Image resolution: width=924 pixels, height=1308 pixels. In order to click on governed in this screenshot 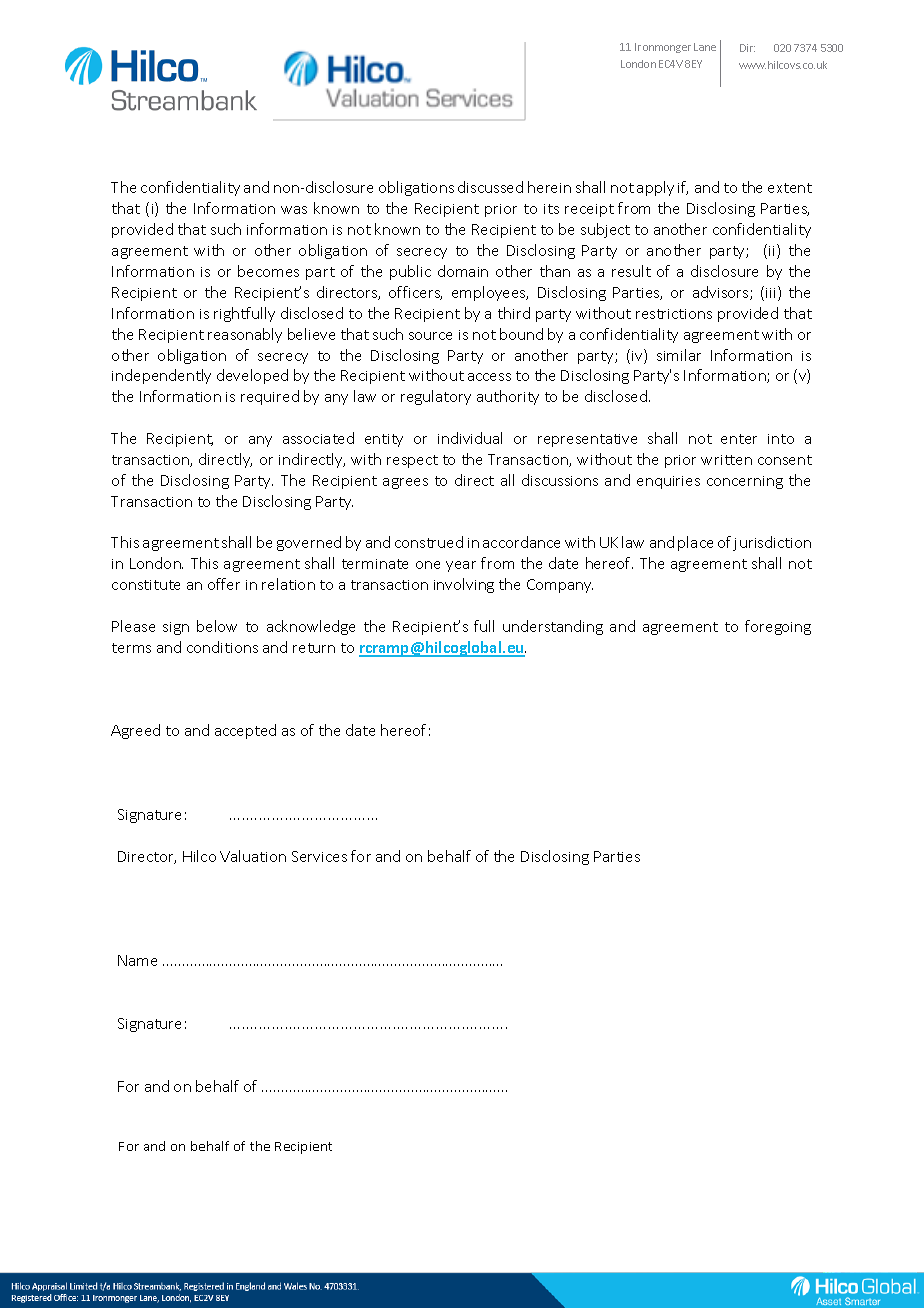, I will do `click(309, 543)`.
